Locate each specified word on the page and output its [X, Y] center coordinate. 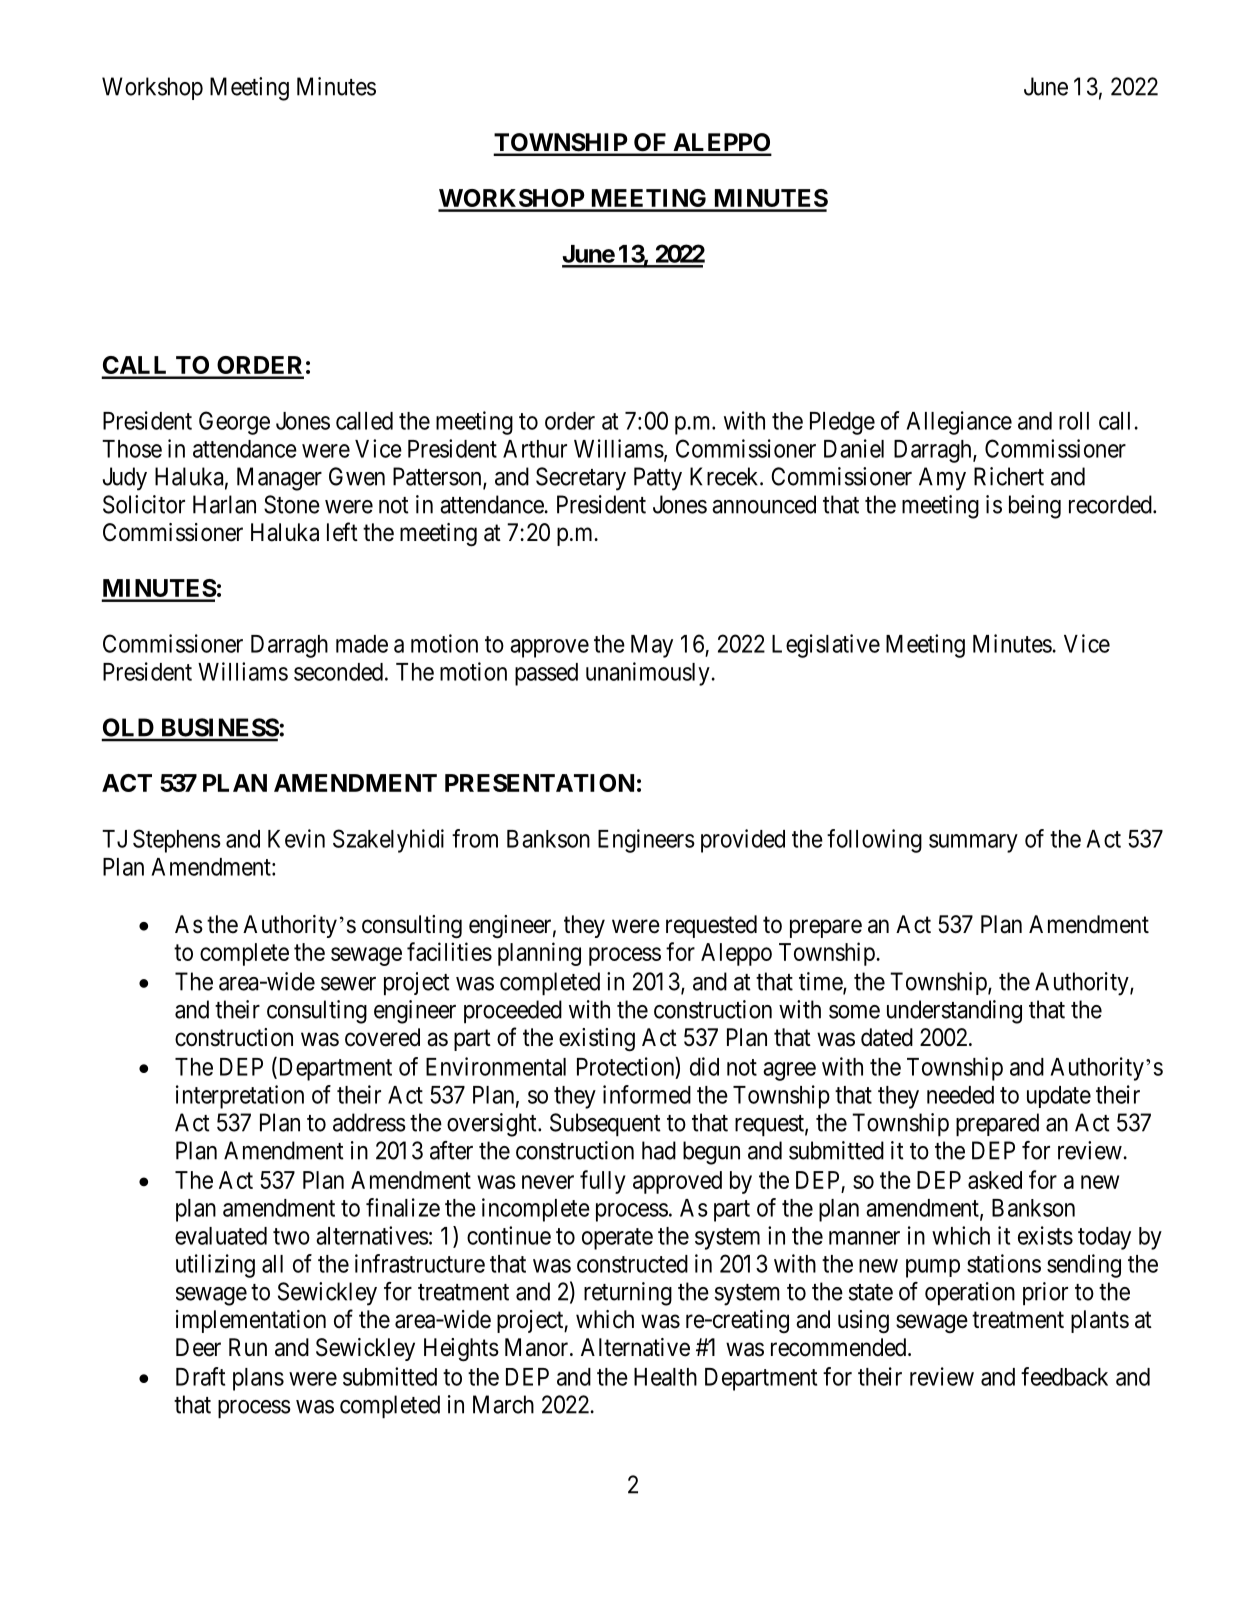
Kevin [296, 838]
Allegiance [959, 423]
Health [665, 1377]
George [234, 423]
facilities [449, 951]
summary [973, 843]
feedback [1064, 1376]
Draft [200, 1376]
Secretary [581, 479]
